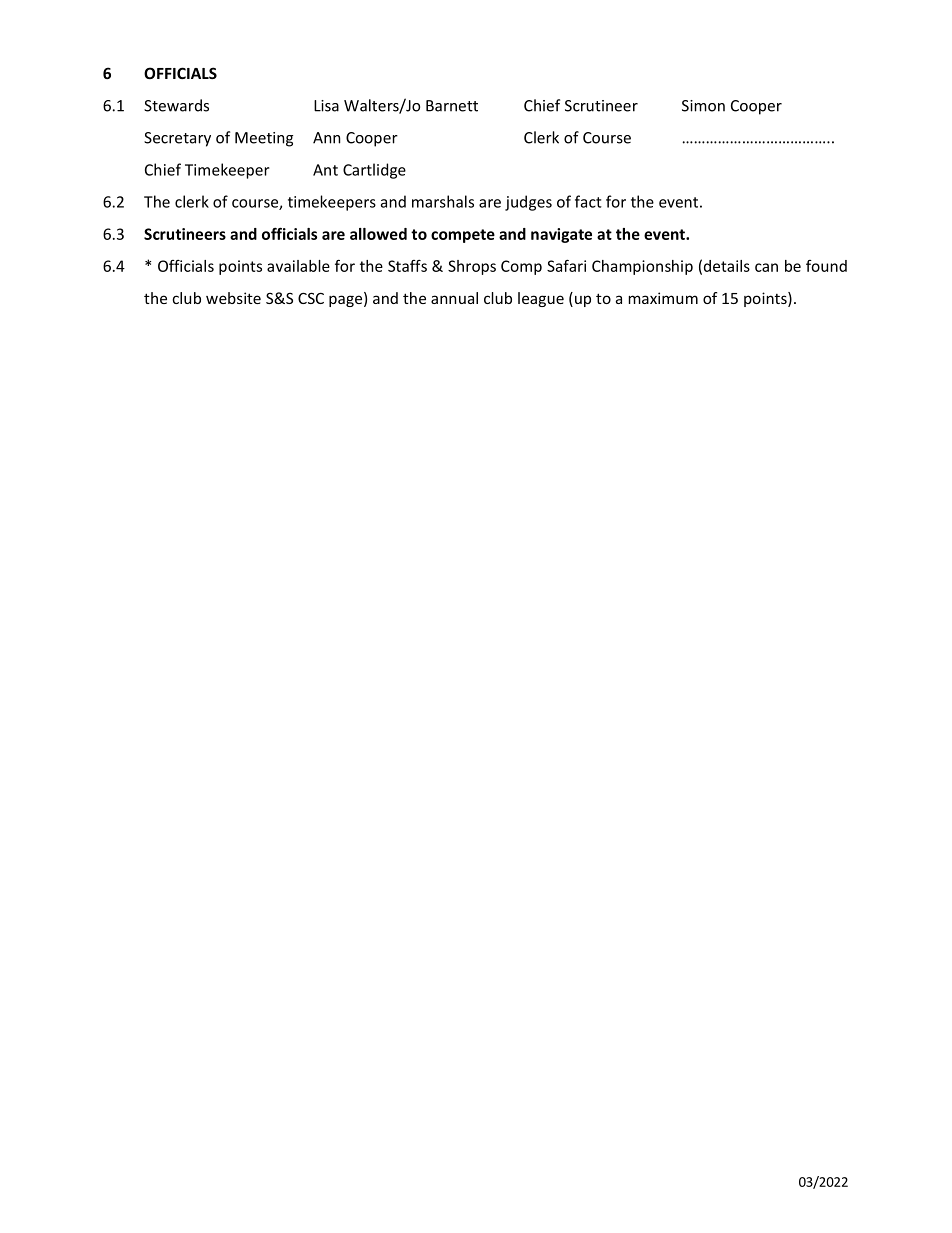 Image resolution: width=952 pixels, height=1233 pixels. I want to click on website, so click(233, 298).
